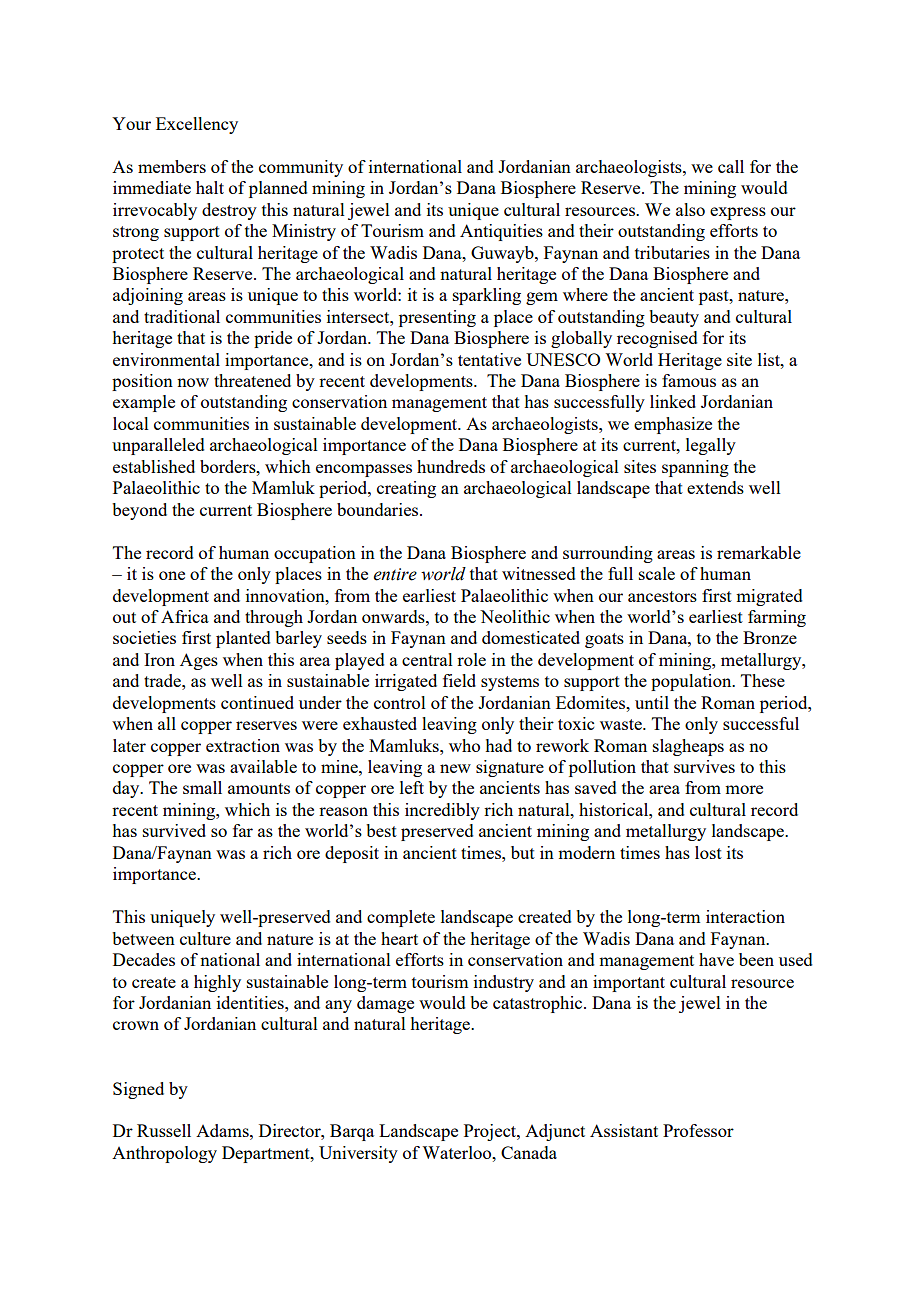 Image resolution: width=924 pixels, height=1308 pixels. Describe the element at coordinates (501, 232) in the page. I see `Antiquities` at that location.
